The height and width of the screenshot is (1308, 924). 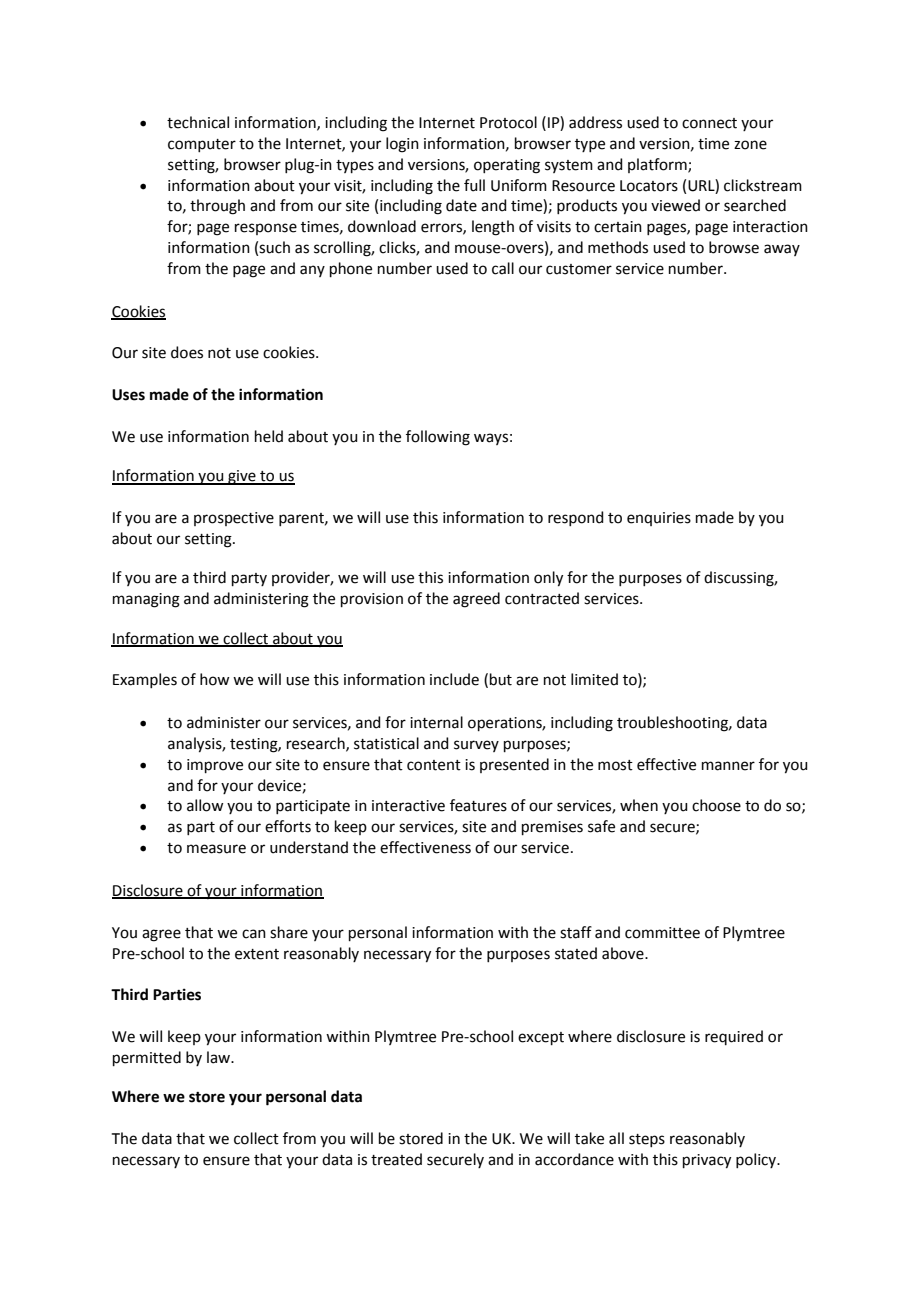 What do you see at coordinates (659, 519) in the screenshot?
I see `enquiries` at bounding box center [659, 519].
